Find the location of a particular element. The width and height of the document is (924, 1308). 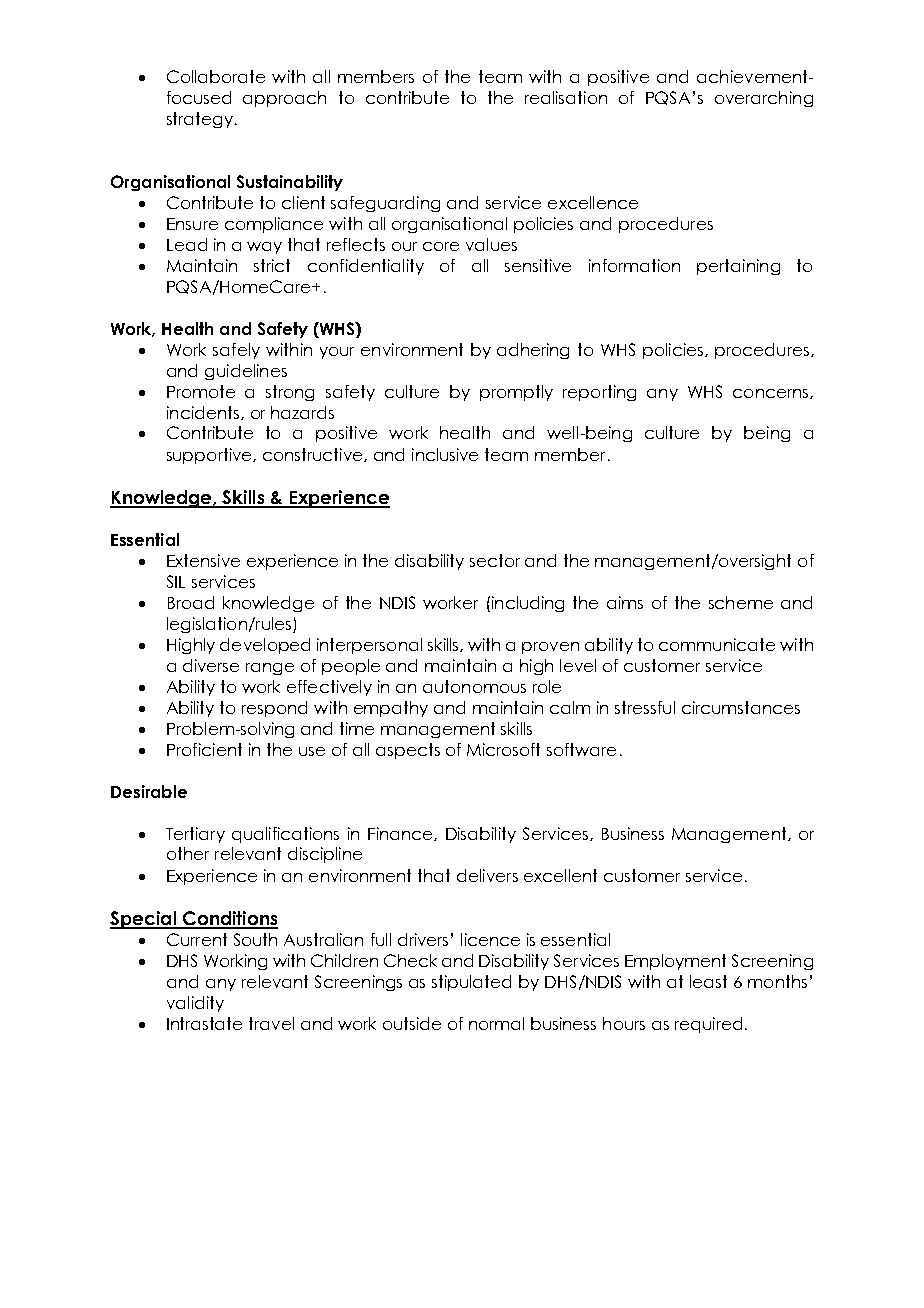

validity is located at coordinates (195, 1004).
